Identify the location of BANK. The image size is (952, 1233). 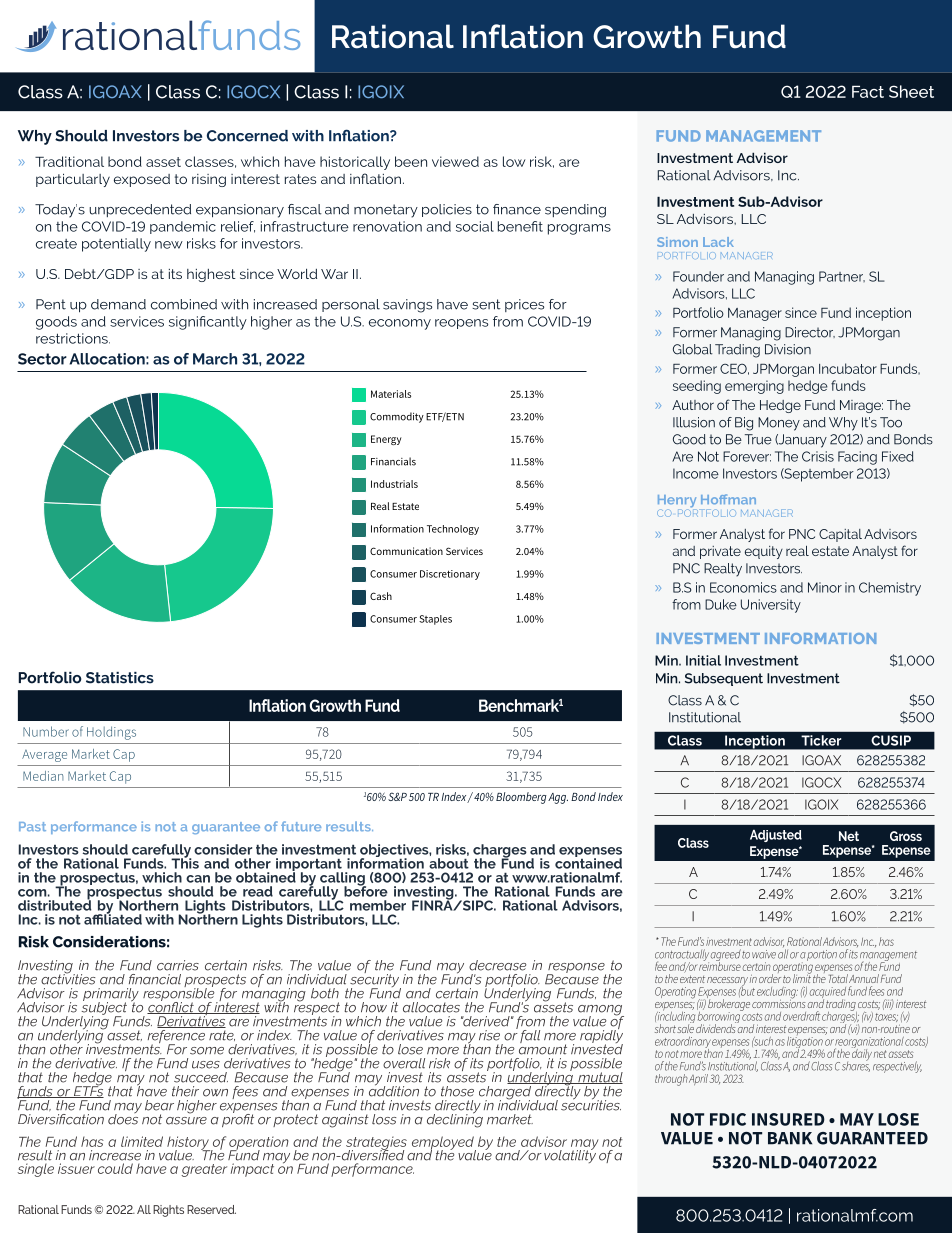
(790, 1138).
